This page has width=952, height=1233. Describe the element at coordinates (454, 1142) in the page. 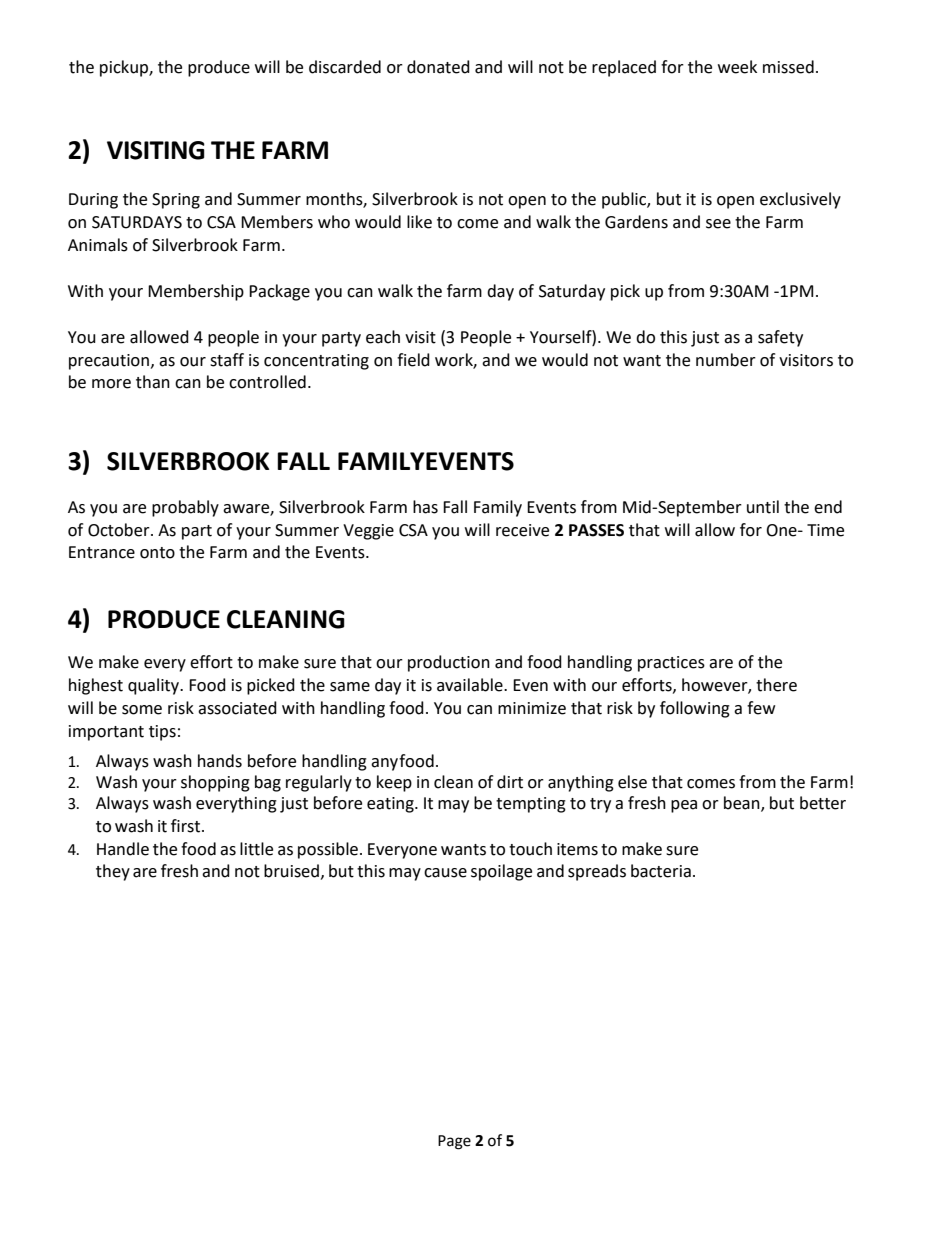

I see `Page` at that location.
